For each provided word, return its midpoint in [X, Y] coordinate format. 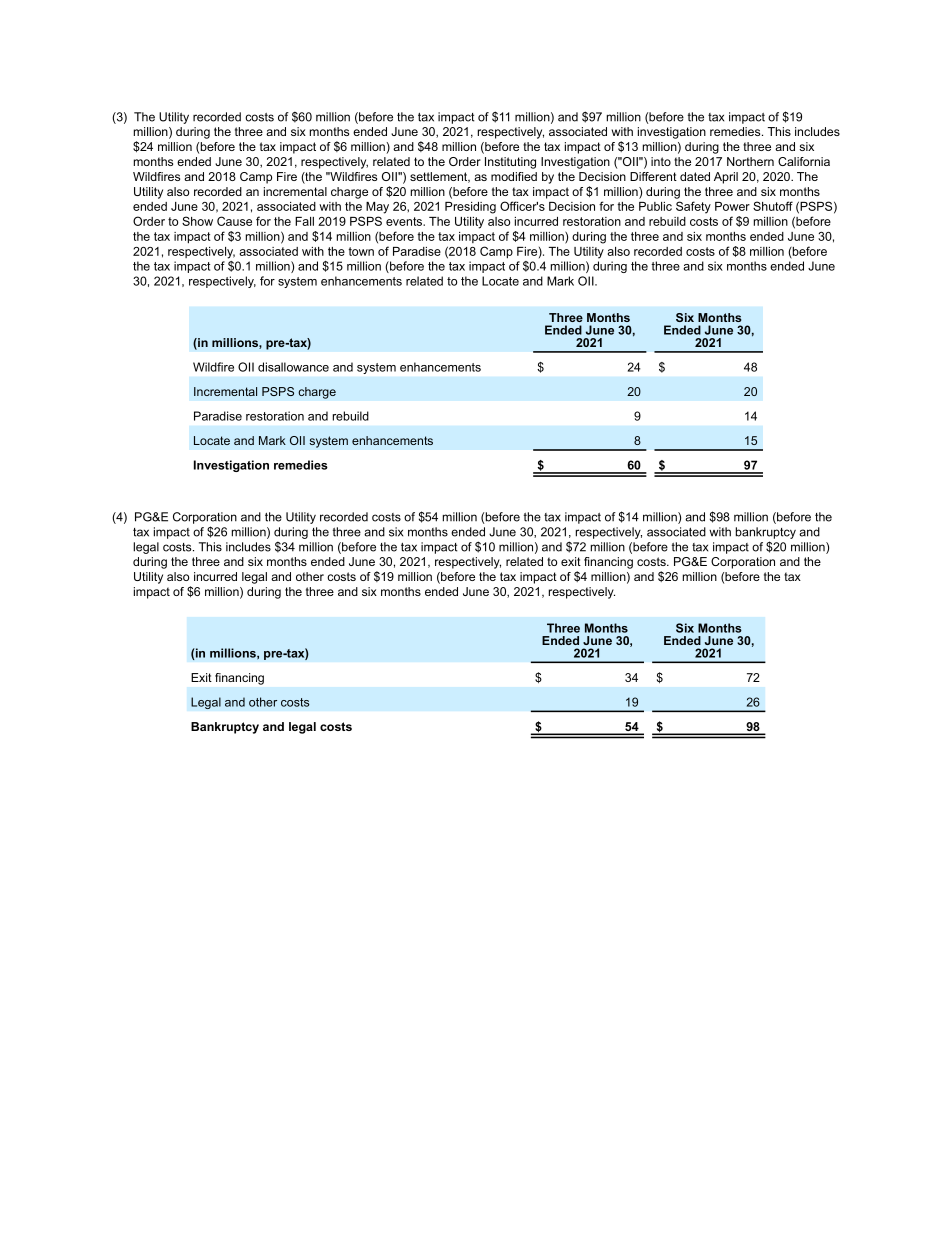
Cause [234, 221]
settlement [440, 177]
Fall [304, 221]
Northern [750, 161]
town [361, 251]
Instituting [510, 163]
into [661, 161]
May [377, 208]
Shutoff [773, 206]
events [405, 221]
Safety [693, 207]
